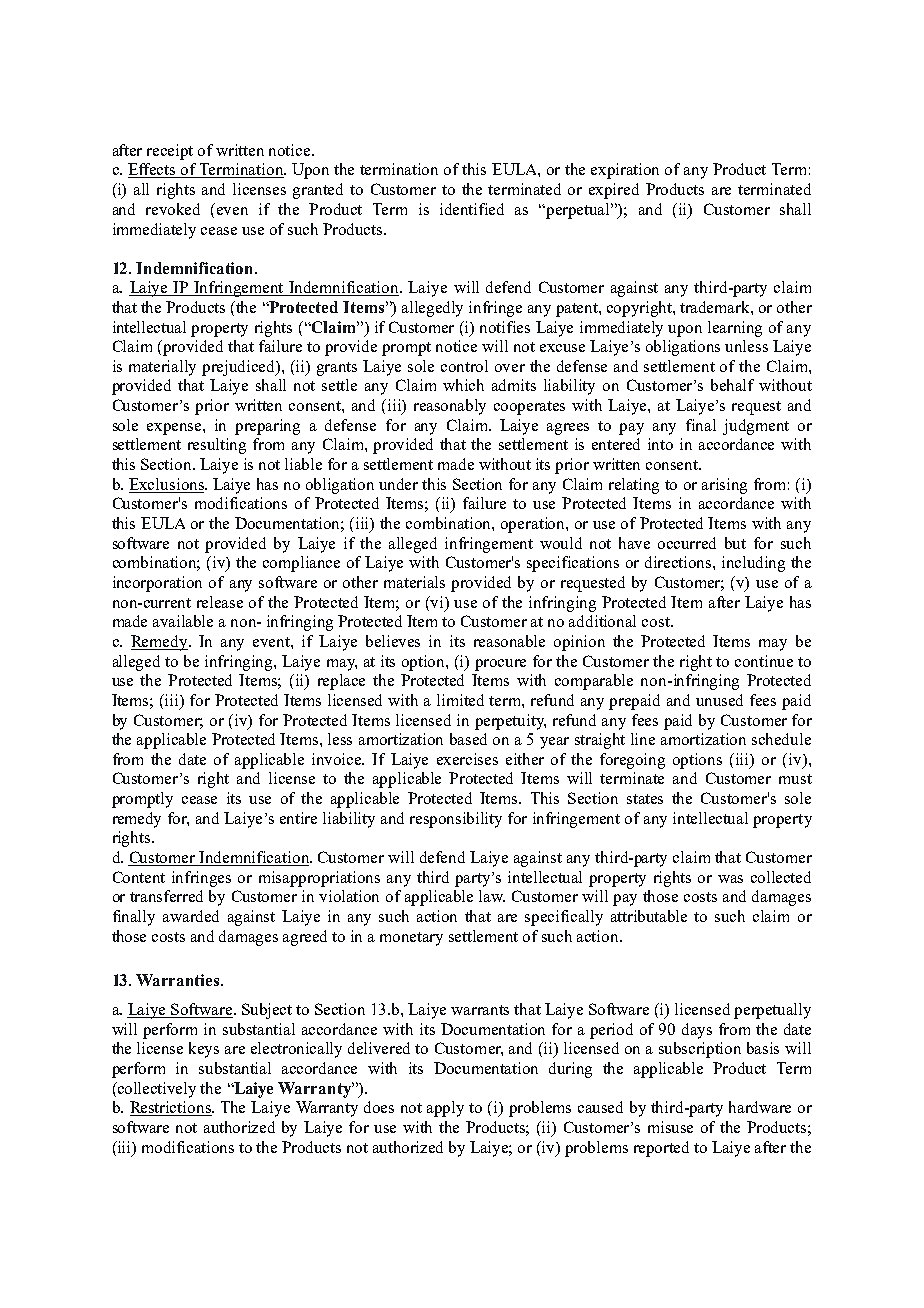 The height and width of the document is (1308, 924). Describe the element at coordinates (472, 209) in the document. I see `identified` at that location.
